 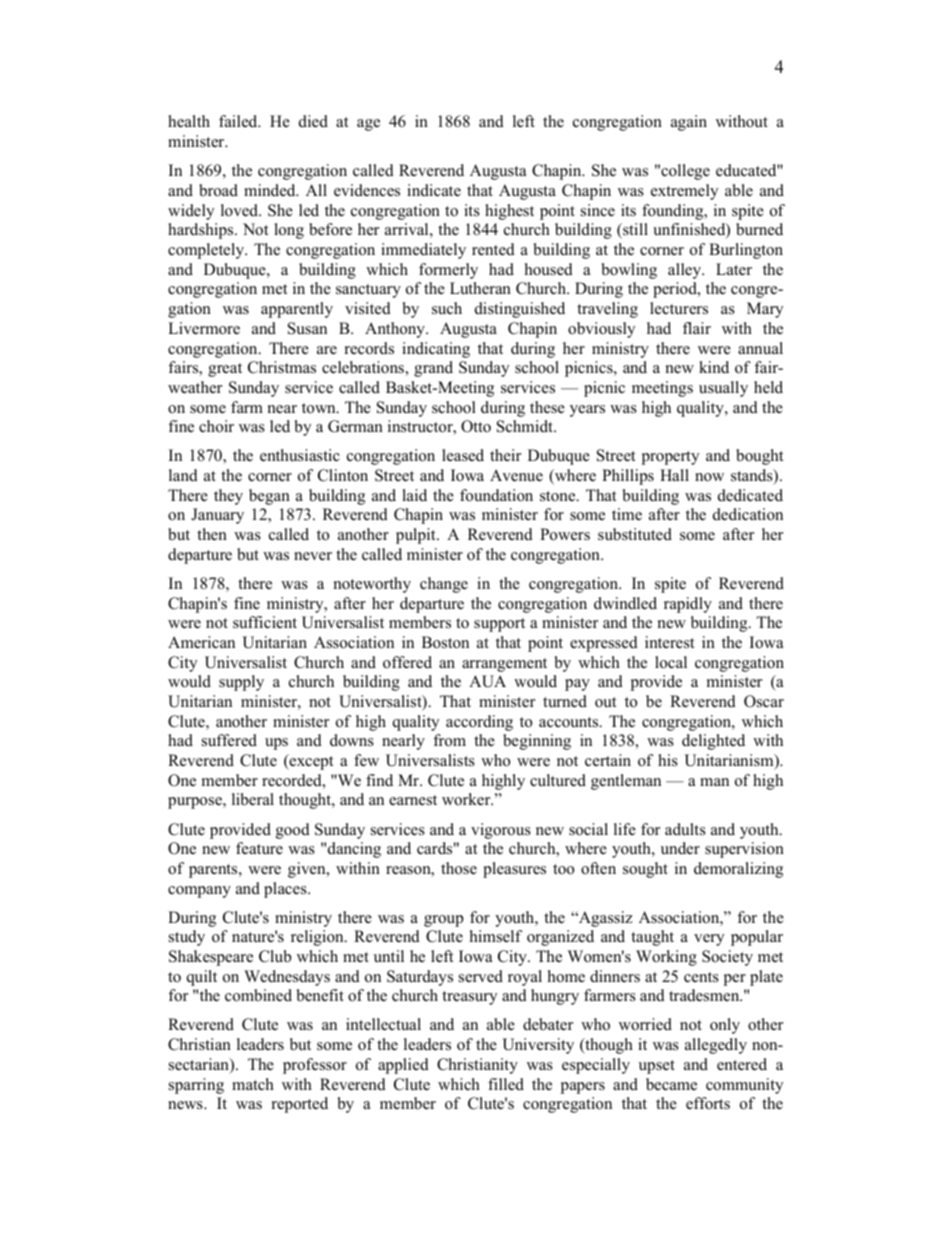 I want to click on match, so click(x=253, y=1084).
